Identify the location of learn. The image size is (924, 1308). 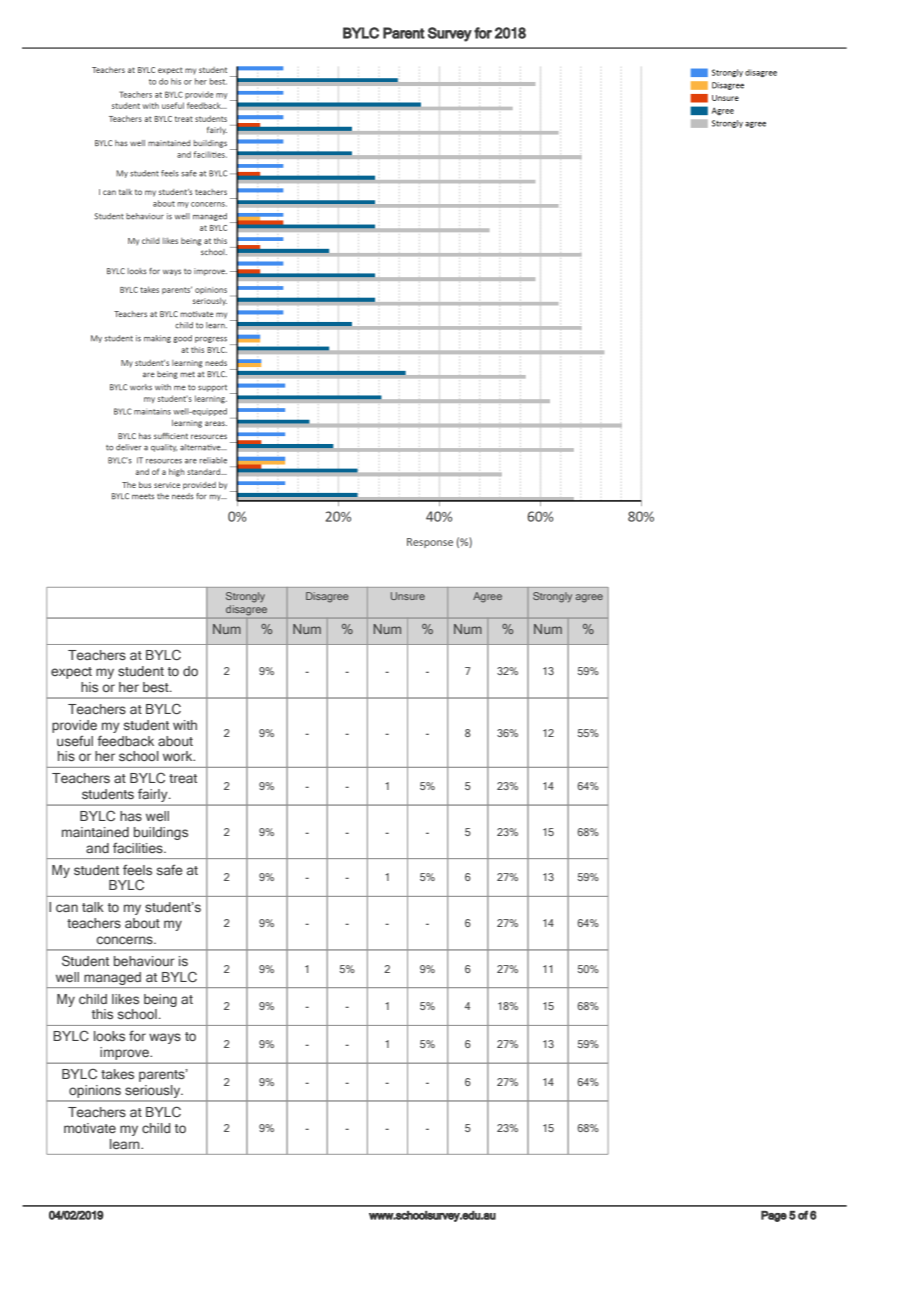
(126, 1144).
